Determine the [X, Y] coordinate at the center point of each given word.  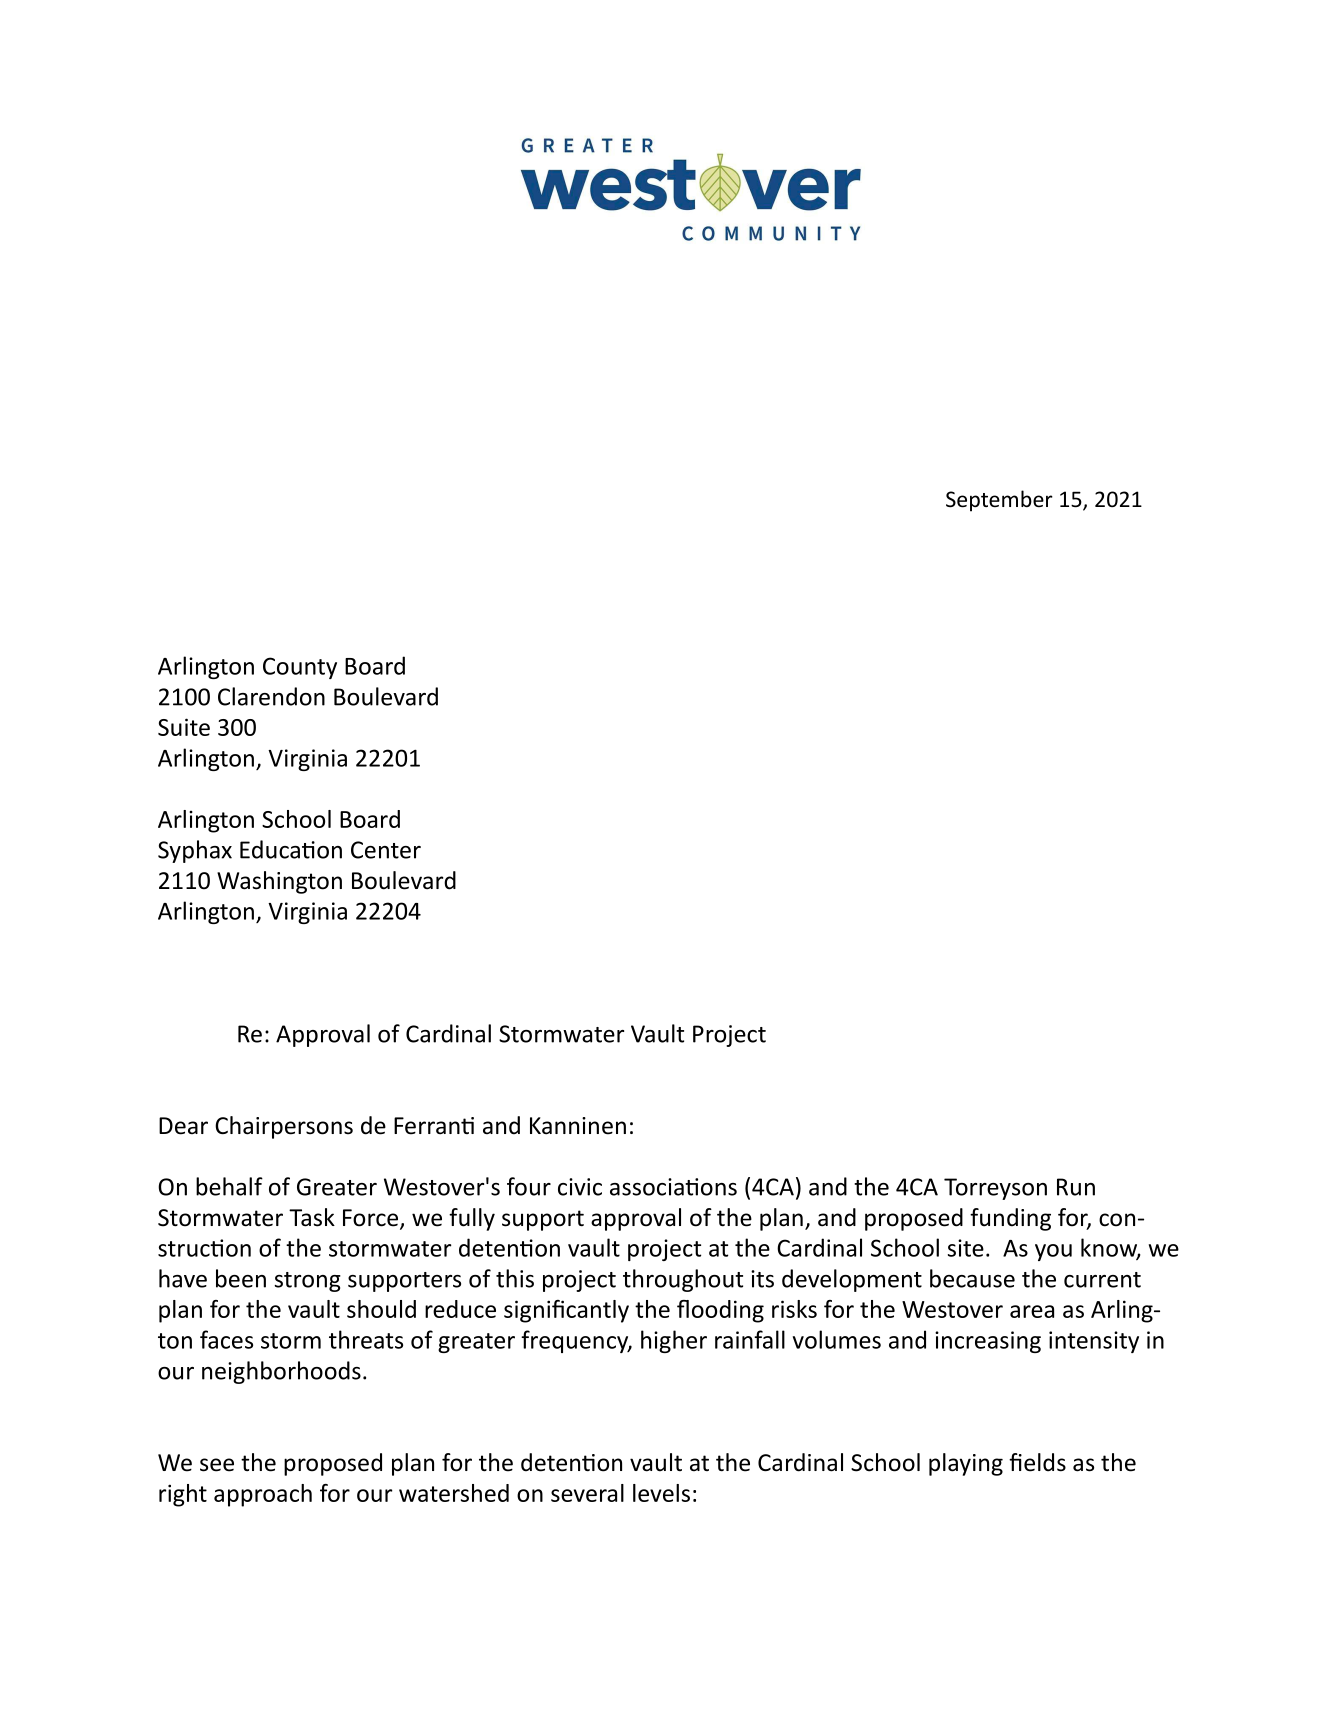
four [529, 1186]
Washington [279, 882]
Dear [183, 1126]
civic [580, 1187]
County [300, 668]
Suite [184, 727]
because [972, 1278]
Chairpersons [284, 1127]
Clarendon [271, 696]
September [999, 501]
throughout [683, 1280]
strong [307, 1282]
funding [1010, 1219]
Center [386, 850]
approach [263, 1495]
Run [1076, 1187]
